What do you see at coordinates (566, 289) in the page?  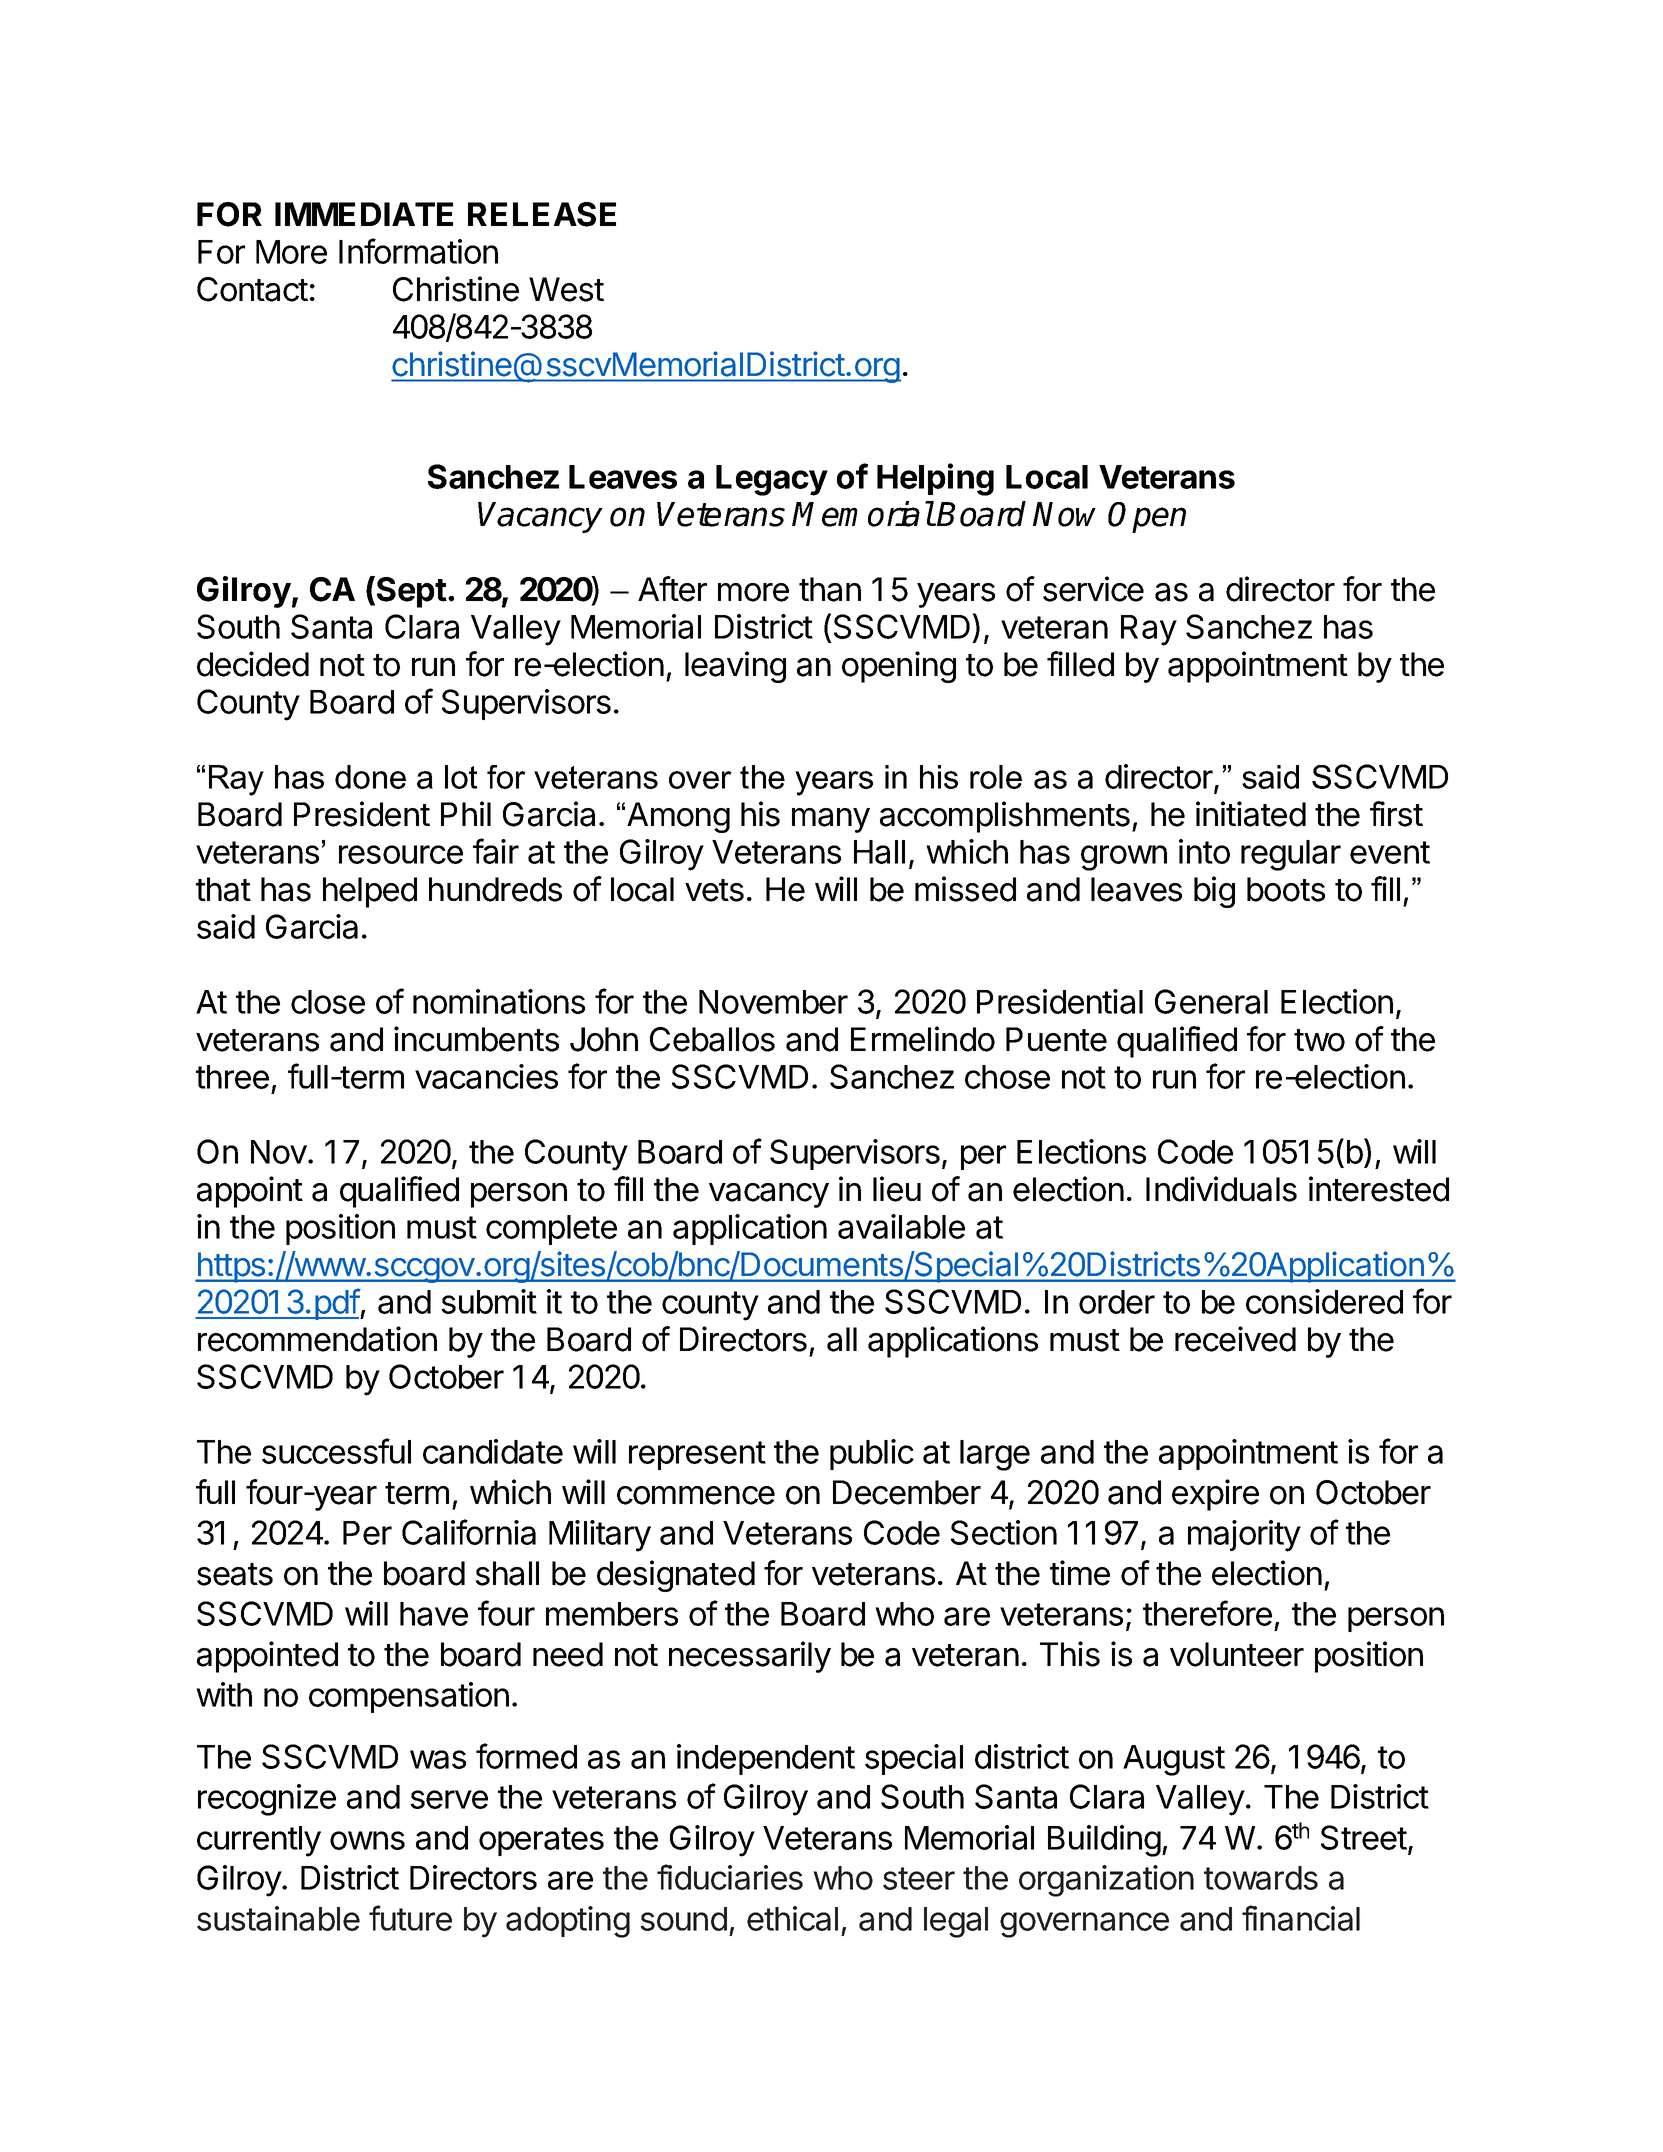 I see `West` at bounding box center [566, 289].
